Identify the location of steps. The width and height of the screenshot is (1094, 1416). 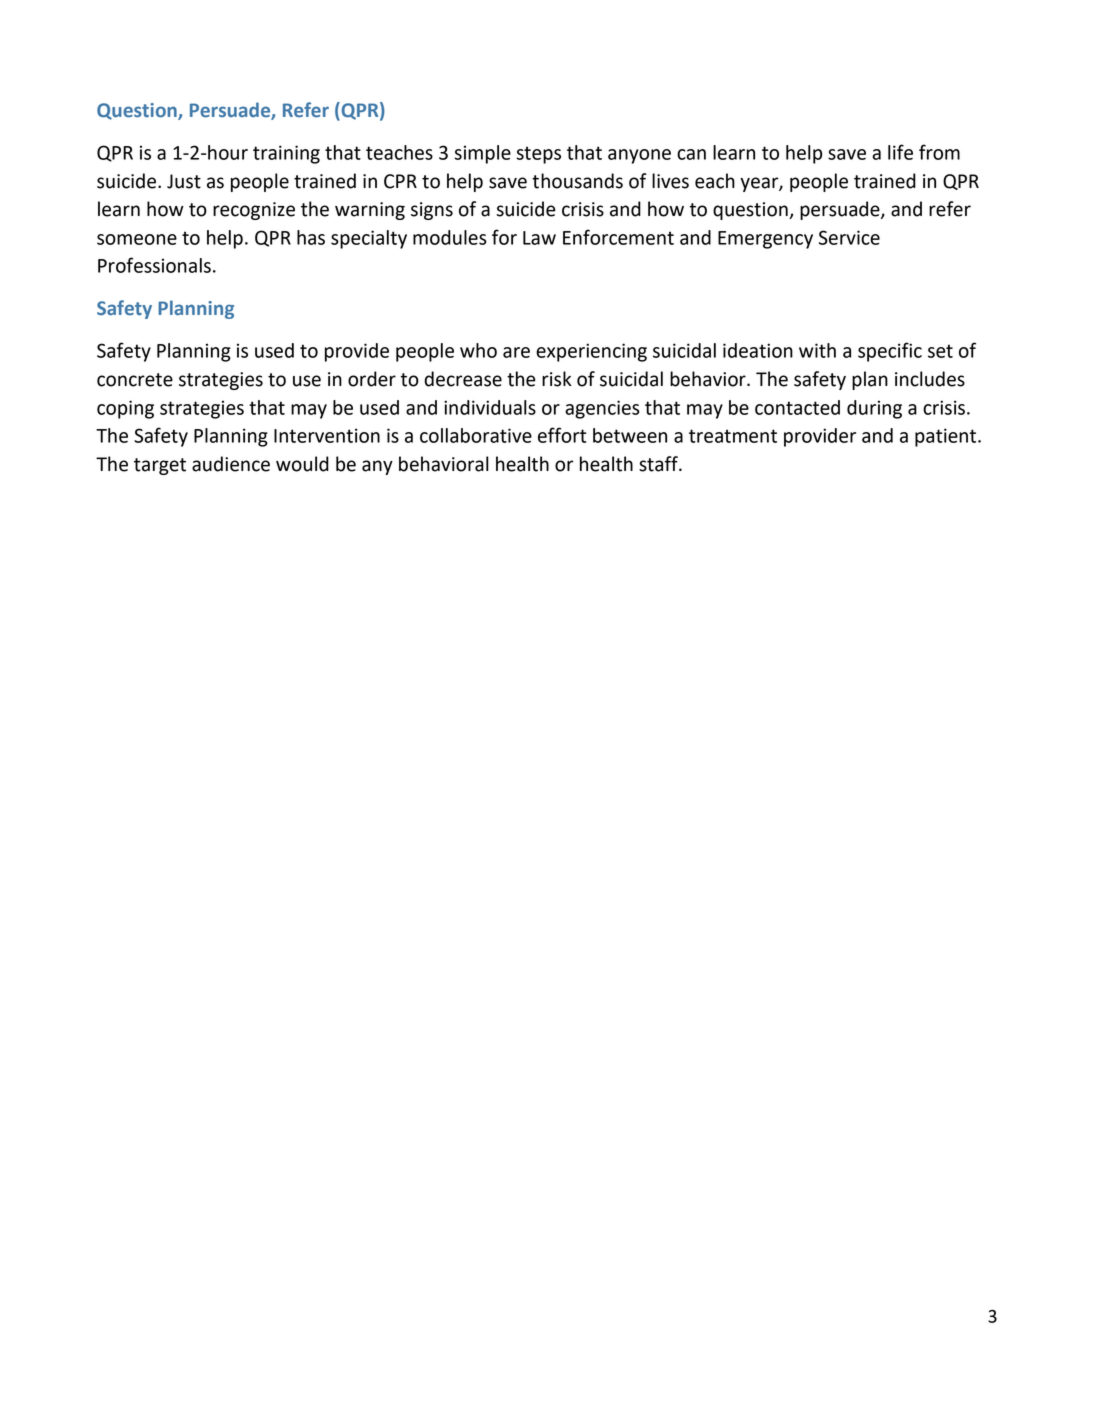
(539, 155).
